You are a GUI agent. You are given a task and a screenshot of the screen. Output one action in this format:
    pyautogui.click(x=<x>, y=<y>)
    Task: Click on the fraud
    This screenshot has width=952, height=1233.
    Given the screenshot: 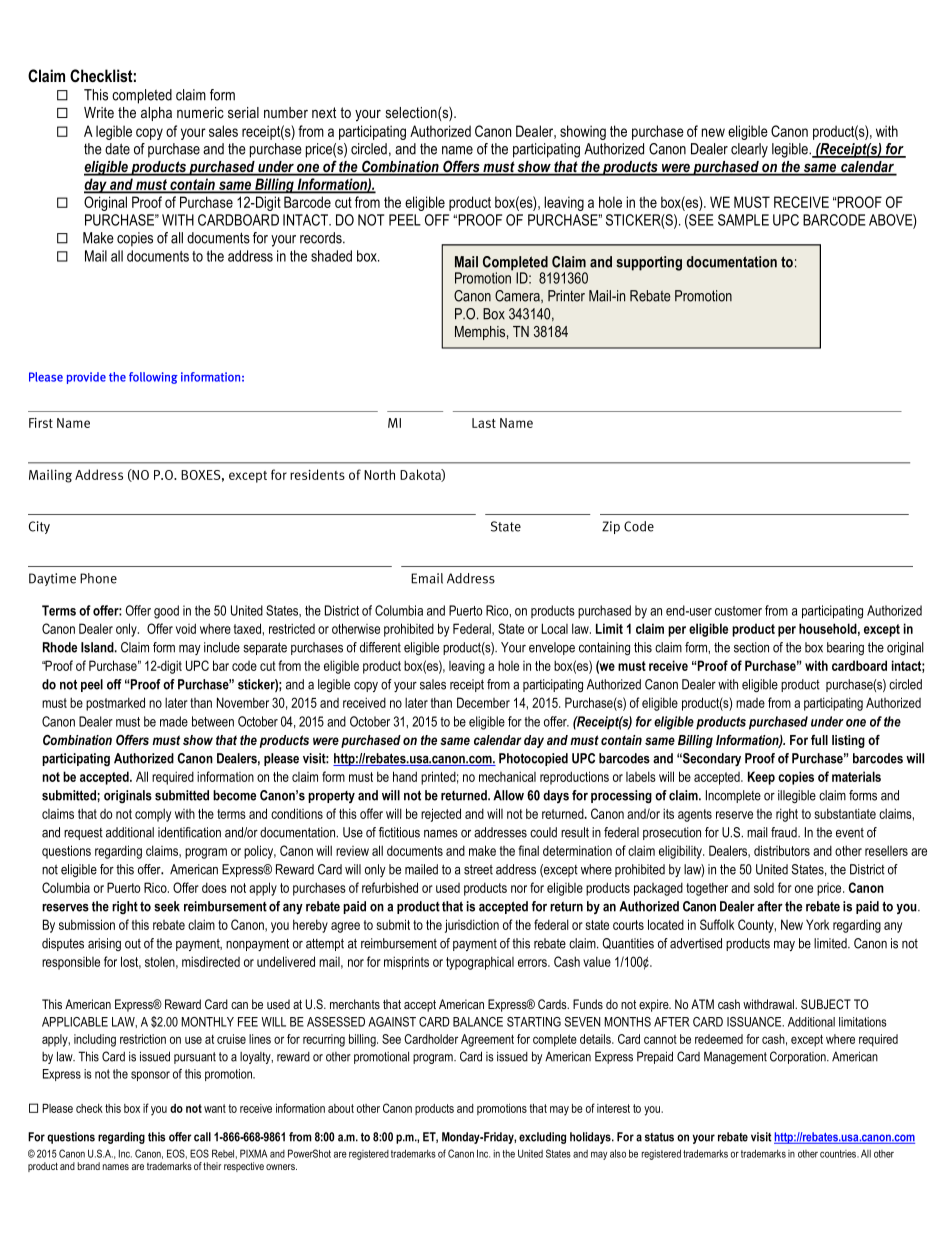 What is the action you would take?
    pyautogui.click(x=785, y=832)
